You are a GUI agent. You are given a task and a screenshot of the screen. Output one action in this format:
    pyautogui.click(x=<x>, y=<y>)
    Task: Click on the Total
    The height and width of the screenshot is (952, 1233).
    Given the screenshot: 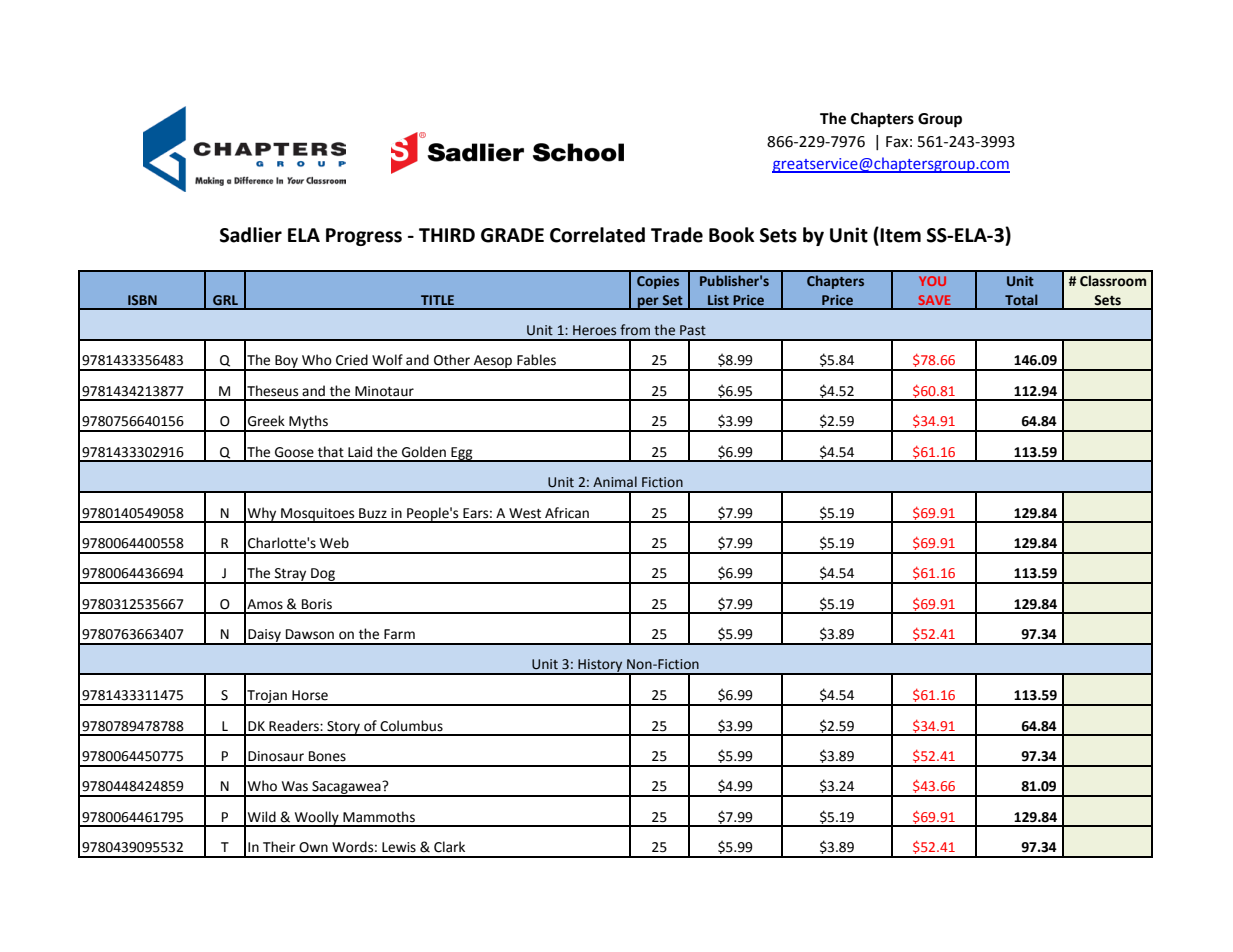 What is the action you would take?
    pyautogui.click(x=1021, y=299)
